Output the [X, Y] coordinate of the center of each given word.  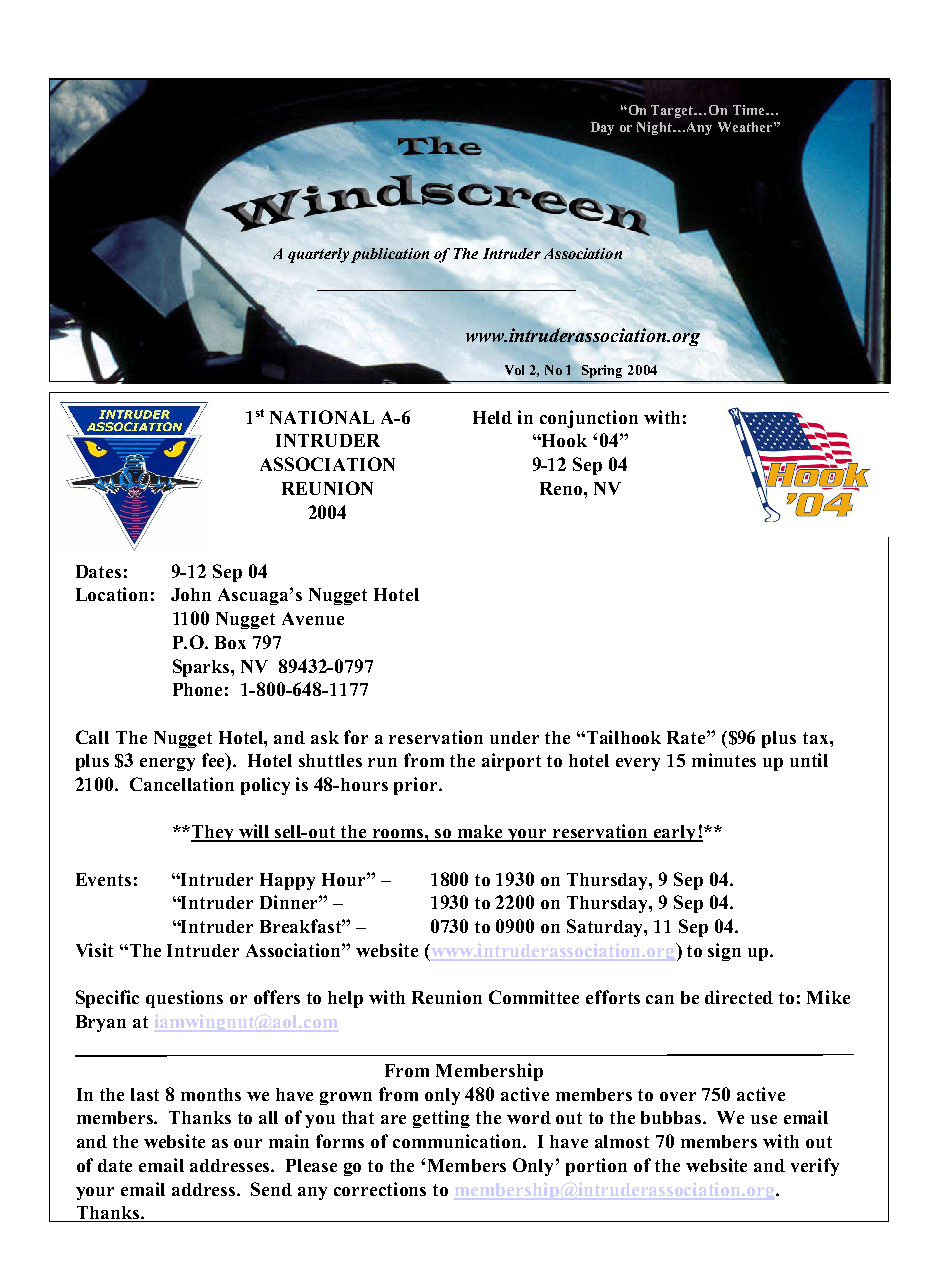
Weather [746, 127]
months [211, 1094]
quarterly [318, 255]
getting [441, 1119]
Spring [602, 371]
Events [103, 879]
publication [390, 255]
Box [230, 642]
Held [492, 417]
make [481, 833]
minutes [724, 760]
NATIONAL [322, 417]
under [514, 737]
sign [724, 952]
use [764, 1119]
